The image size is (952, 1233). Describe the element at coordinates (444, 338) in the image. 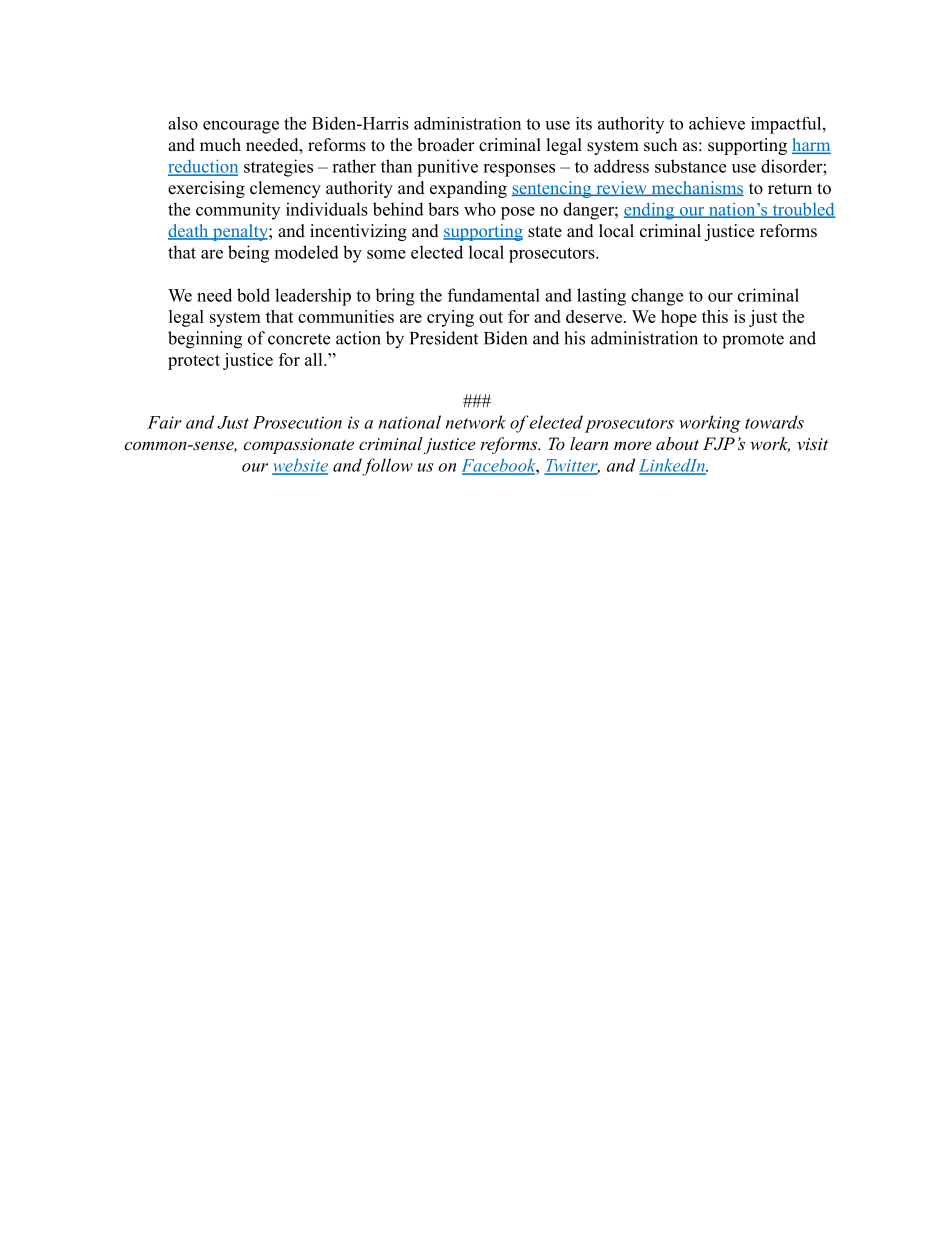

I see `President` at that location.
